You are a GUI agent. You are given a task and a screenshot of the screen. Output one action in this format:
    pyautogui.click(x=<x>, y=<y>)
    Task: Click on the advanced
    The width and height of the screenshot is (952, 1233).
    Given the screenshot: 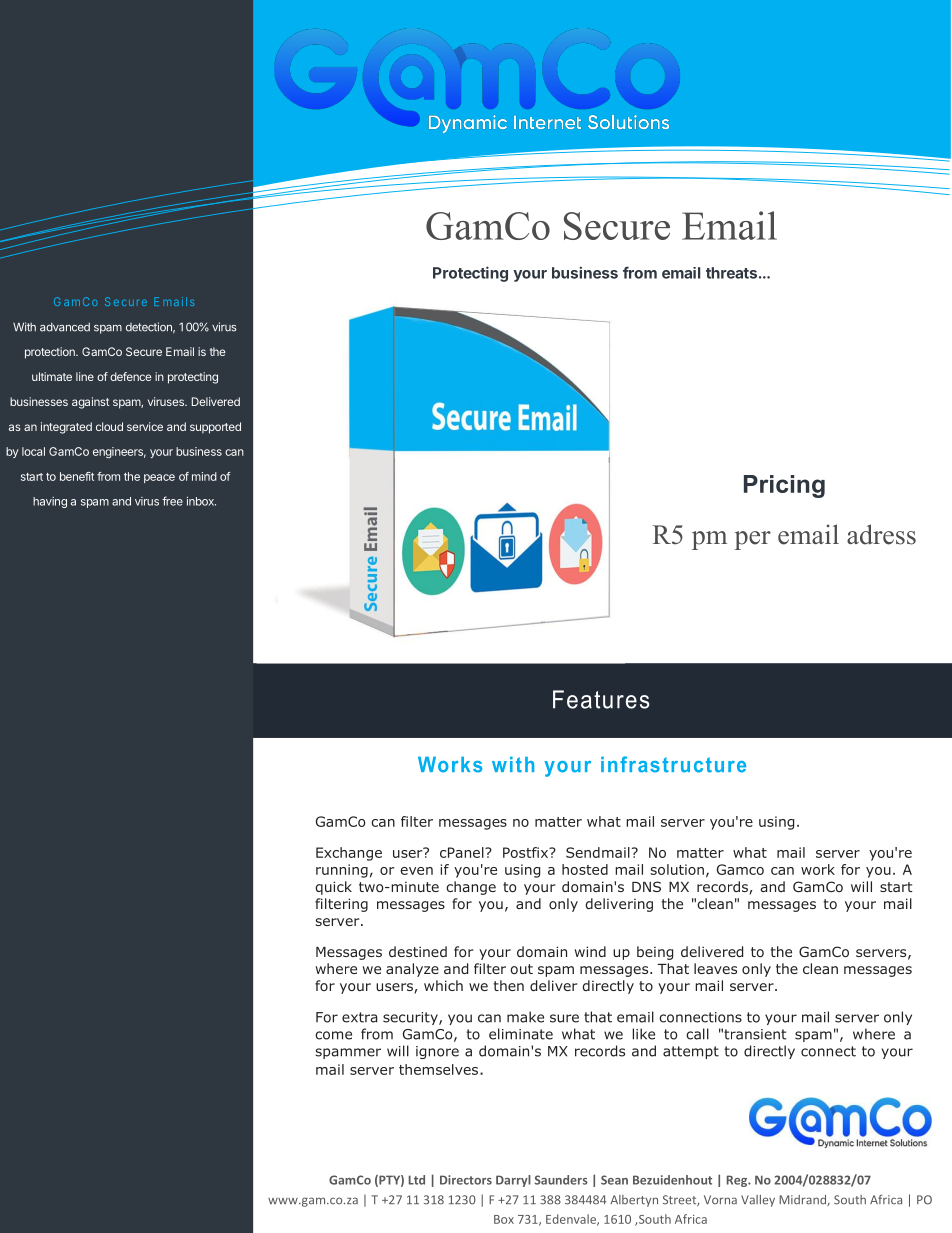 What is the action you would take?
    pyautogui.click(x=65, y=327)
